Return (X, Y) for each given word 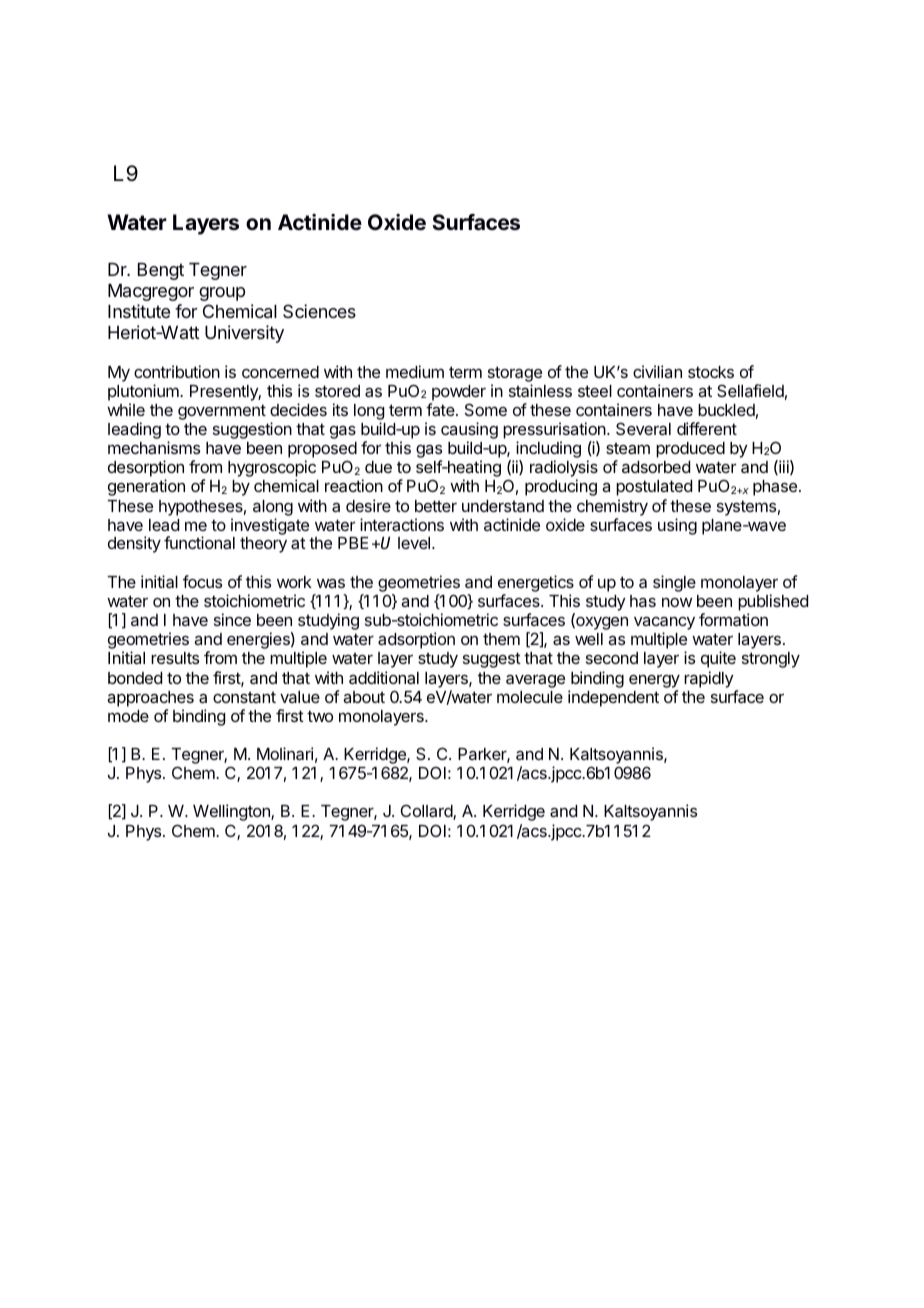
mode (128, 716)
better (436, 506)
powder (459, 393)
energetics (536, 585)
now (677, 602)
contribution (177, 371)
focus (202, 581)
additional (384, 677)
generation (146, 487)
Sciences (319, 311)
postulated (654, 488)
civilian (657, 371)
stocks (711, 372)
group (222, 294)
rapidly (709, 679)
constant (244, 697)
